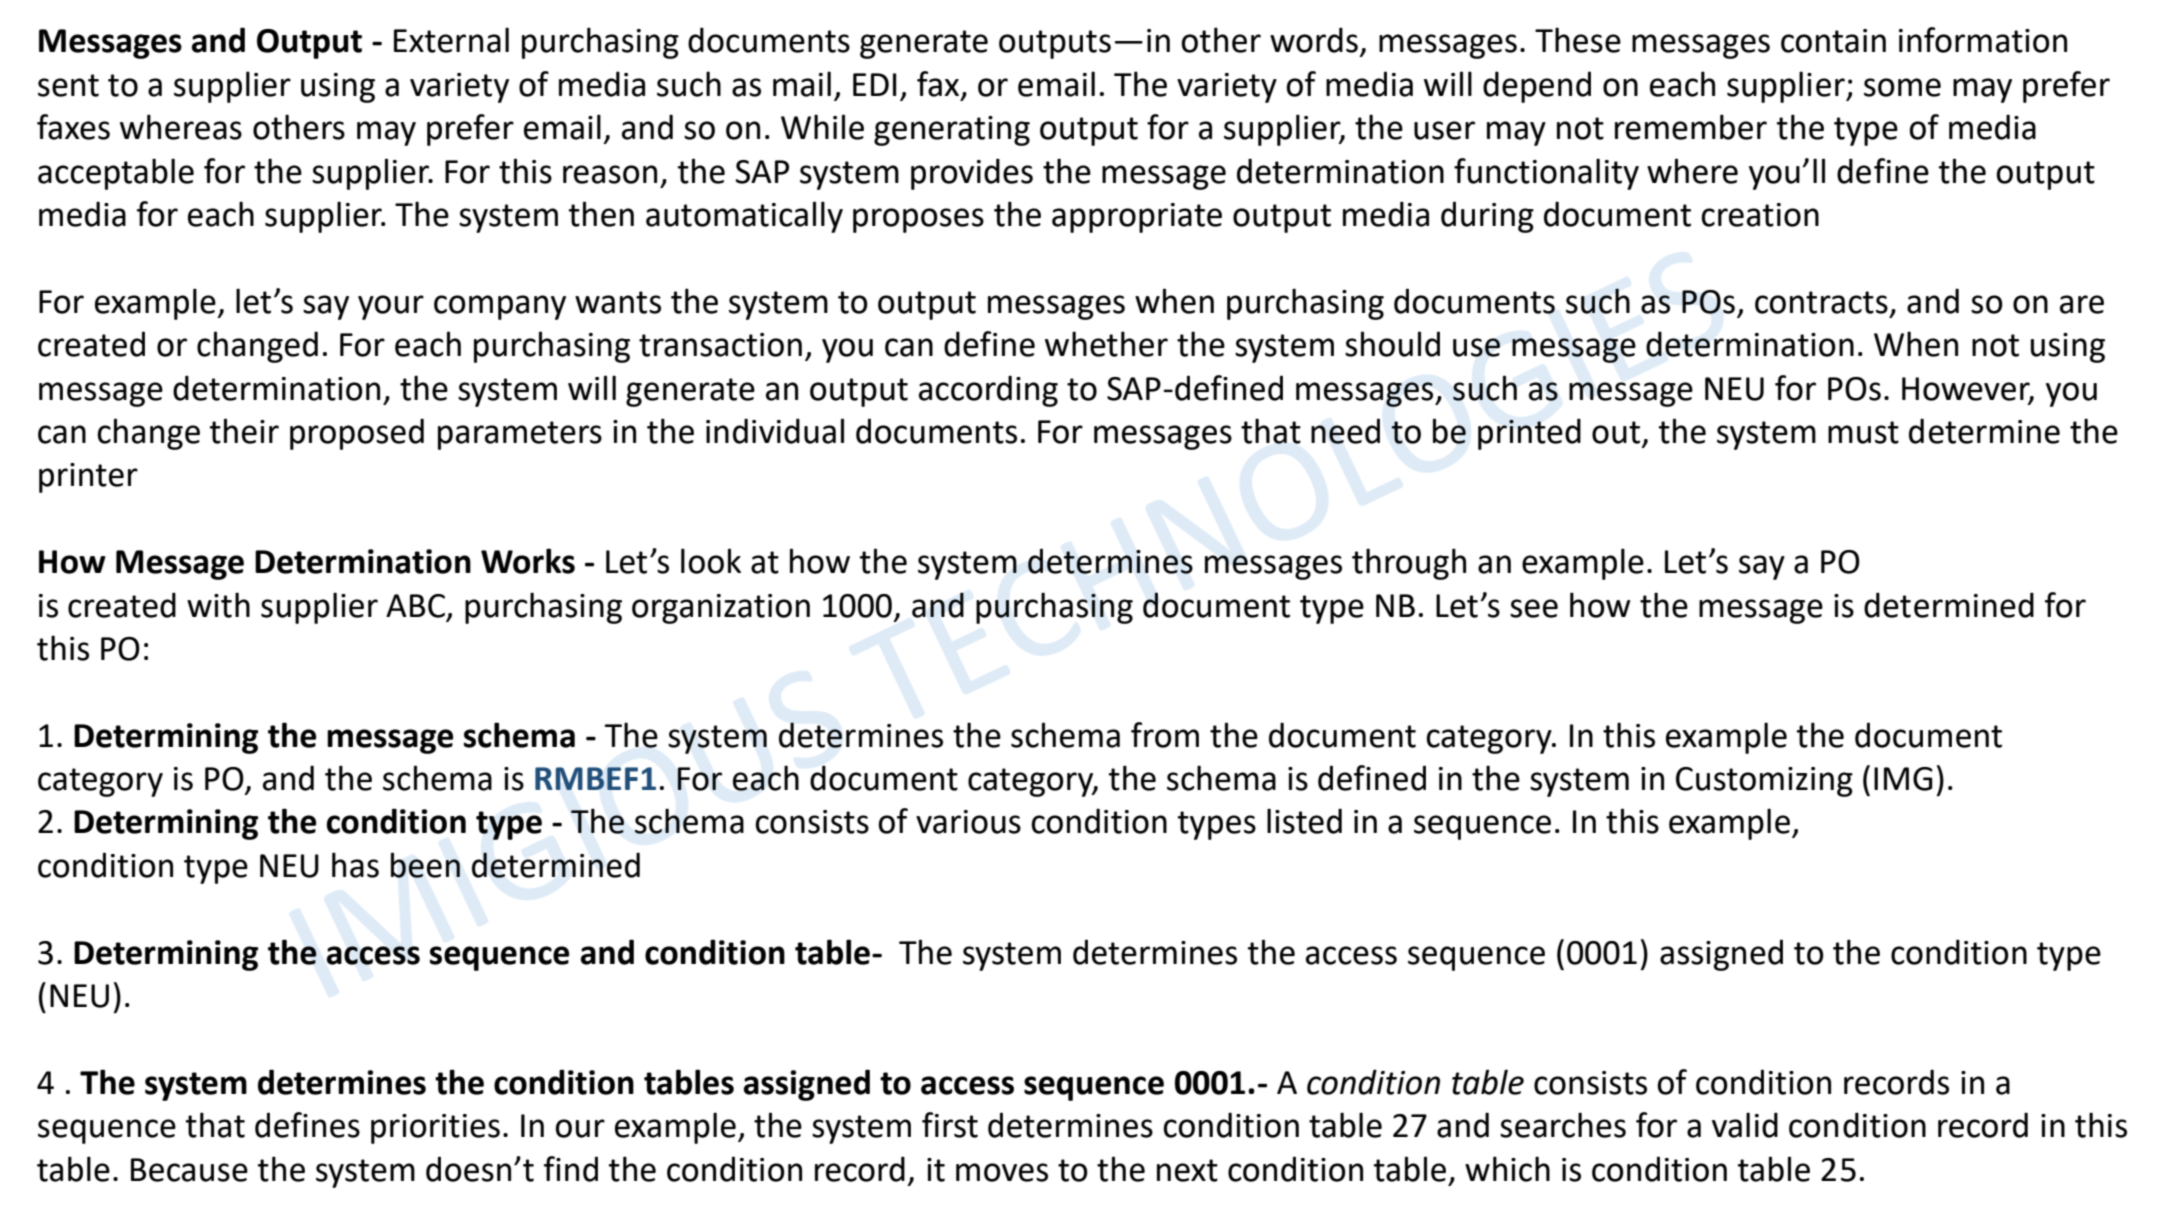 The image size is (2169, 1220). What do you see at coordinates (415, 606) in the screenshot?
I see `ABC` at bounding box center [415, 606].
